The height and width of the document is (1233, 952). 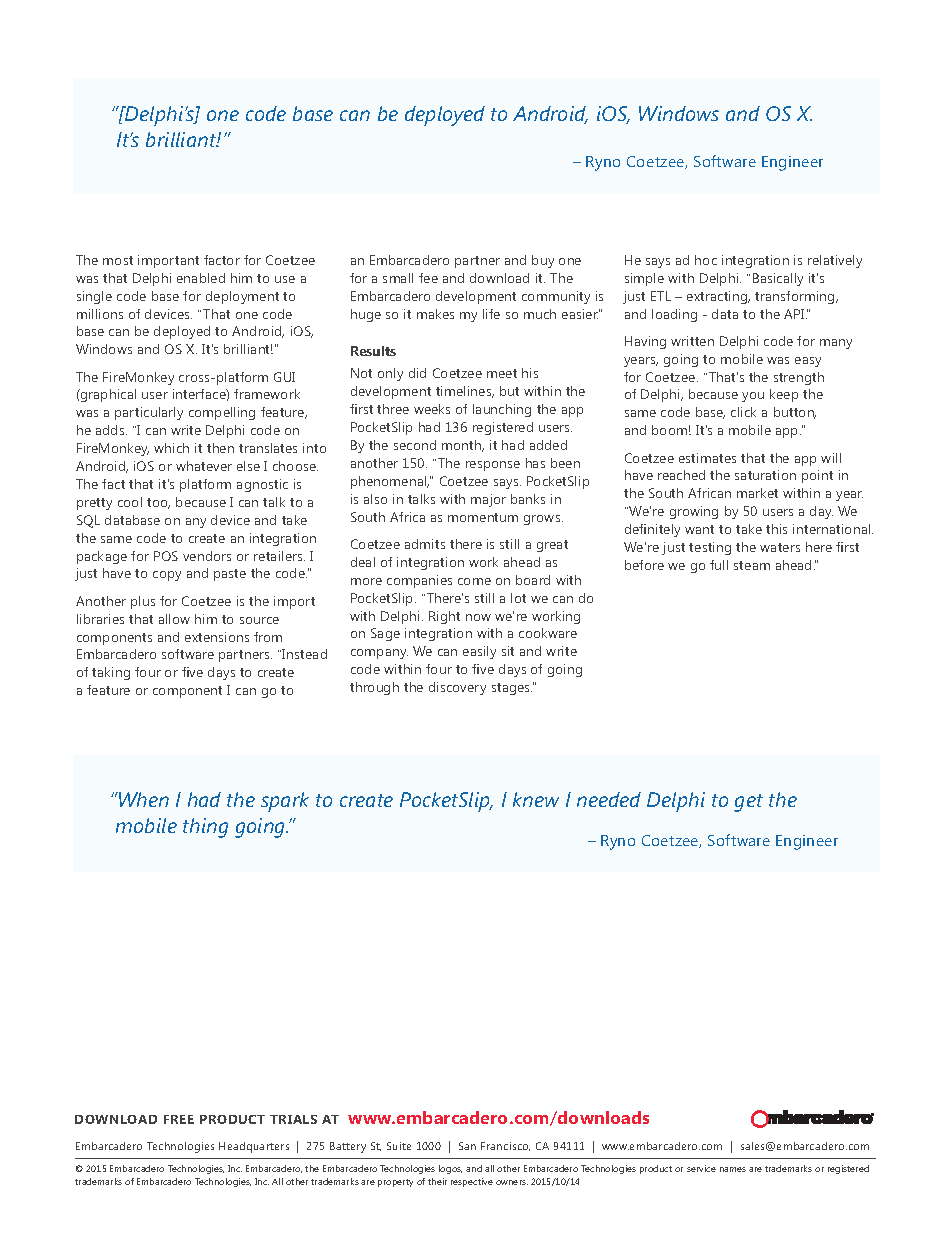 What do you see at coordinates (205, 828) in the document?
I see `thing` at bounding box center [205, 828].
